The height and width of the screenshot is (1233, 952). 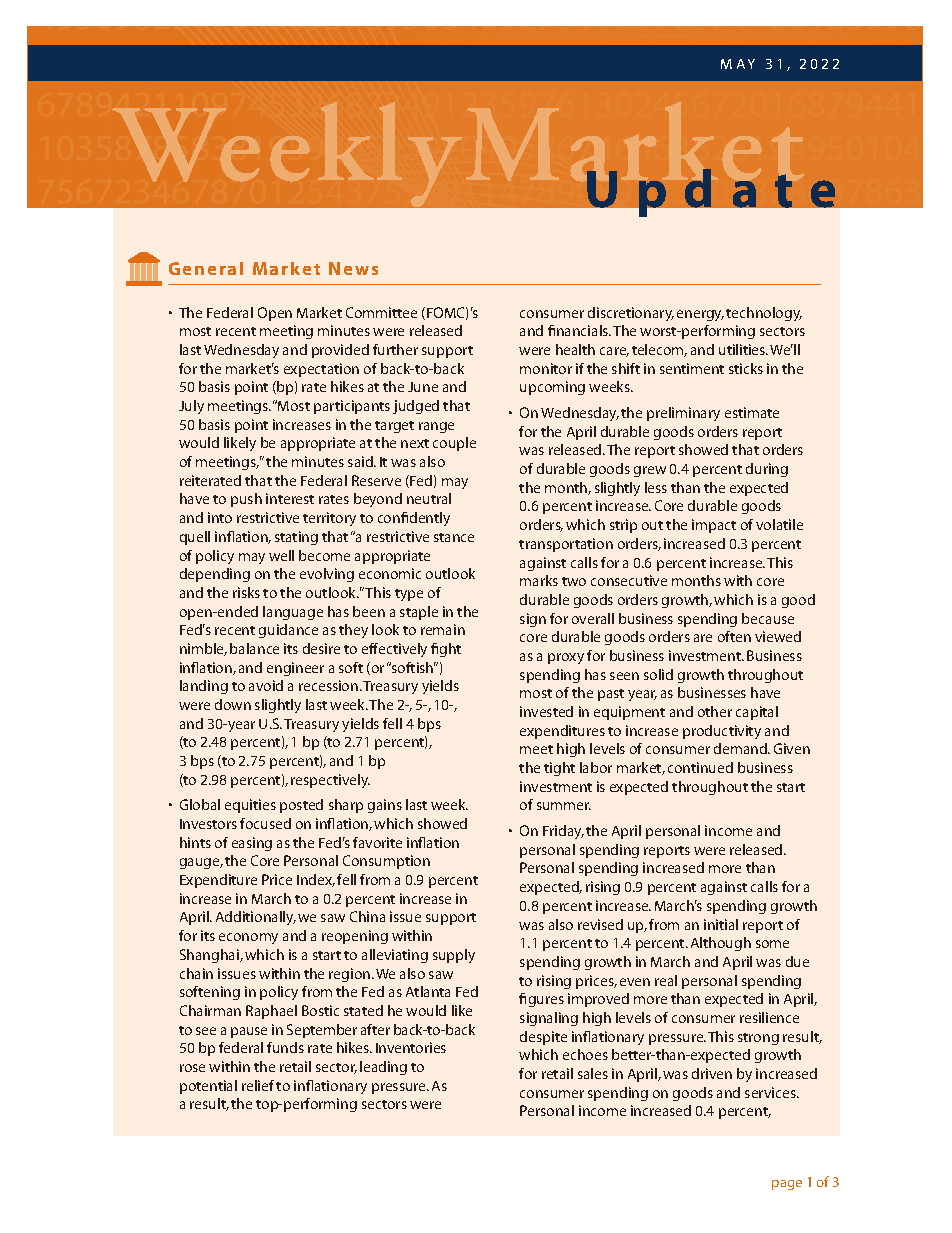 What do you see at coordinates (321, 370) in the screenshot?
I see `expectation` at bounding box center [321, 370].
